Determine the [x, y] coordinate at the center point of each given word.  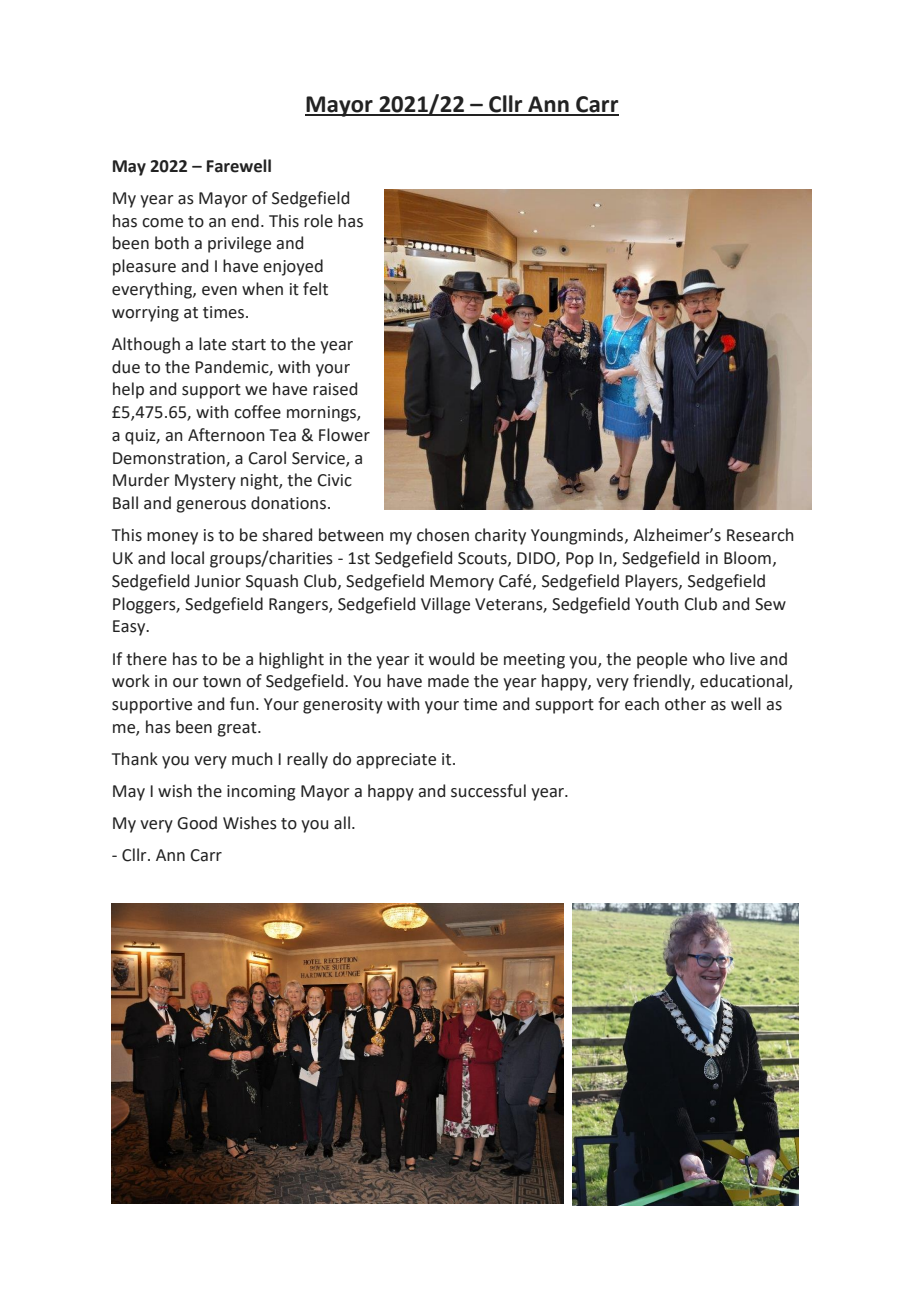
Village [445, 605]
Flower [344, 435]
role [318, 221]
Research [760, 535]
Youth [657, 604]
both [172, 243]
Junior [217, 581]
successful [488, 791]
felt [315, 289]
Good [197, 823]
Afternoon [226, 435]
